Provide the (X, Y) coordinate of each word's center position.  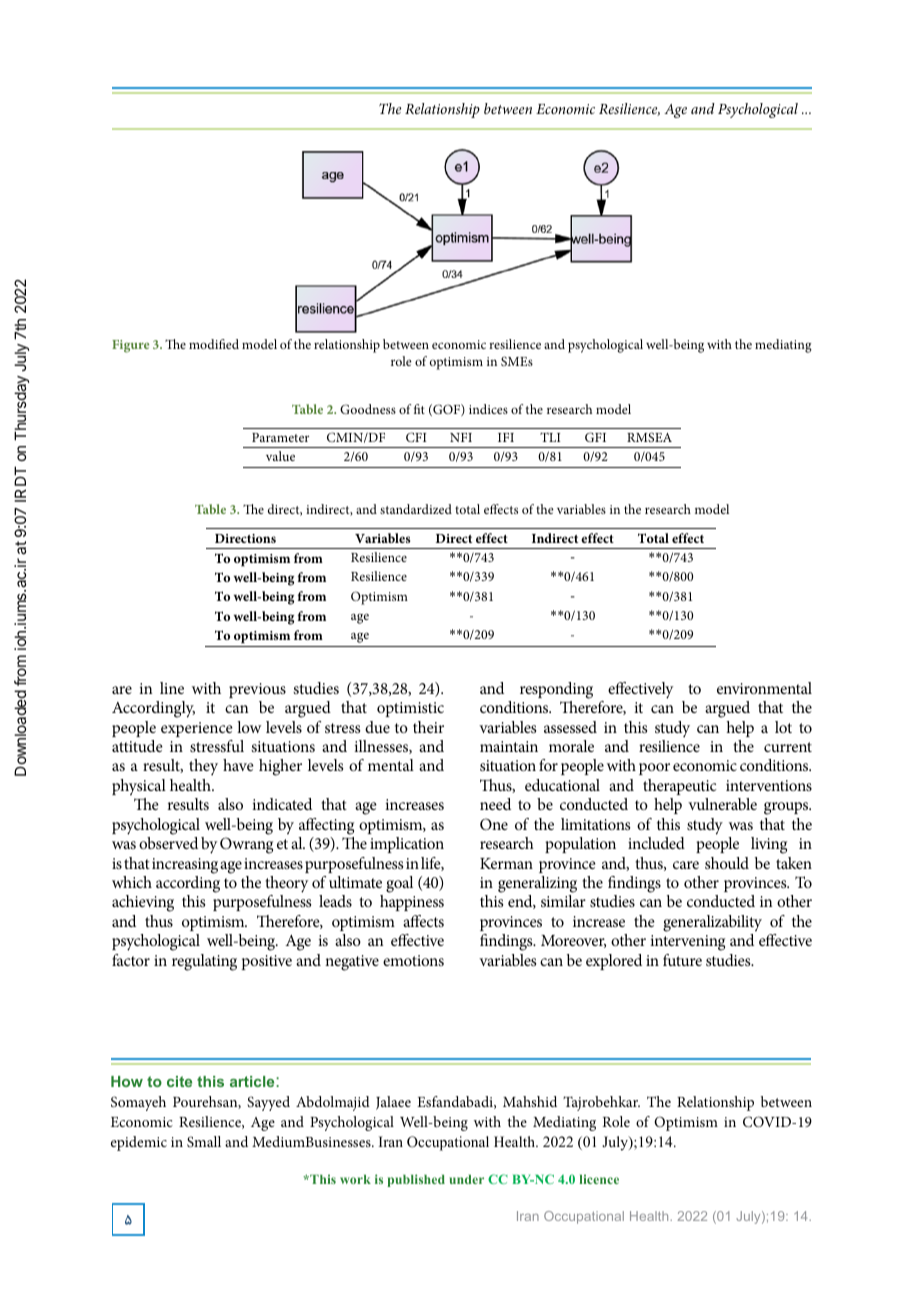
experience (197, 729)
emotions (413, 960)
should (727, 863)
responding (556, 690)
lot (783, 727)
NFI (461, 437)
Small (204, 1141)
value (280, 456)
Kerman (506, 863)
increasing (185, 866)
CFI (416, 437)
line (172, 688)
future (682, 960)
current (788, 747)
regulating (204, 962)
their (428, 727)
